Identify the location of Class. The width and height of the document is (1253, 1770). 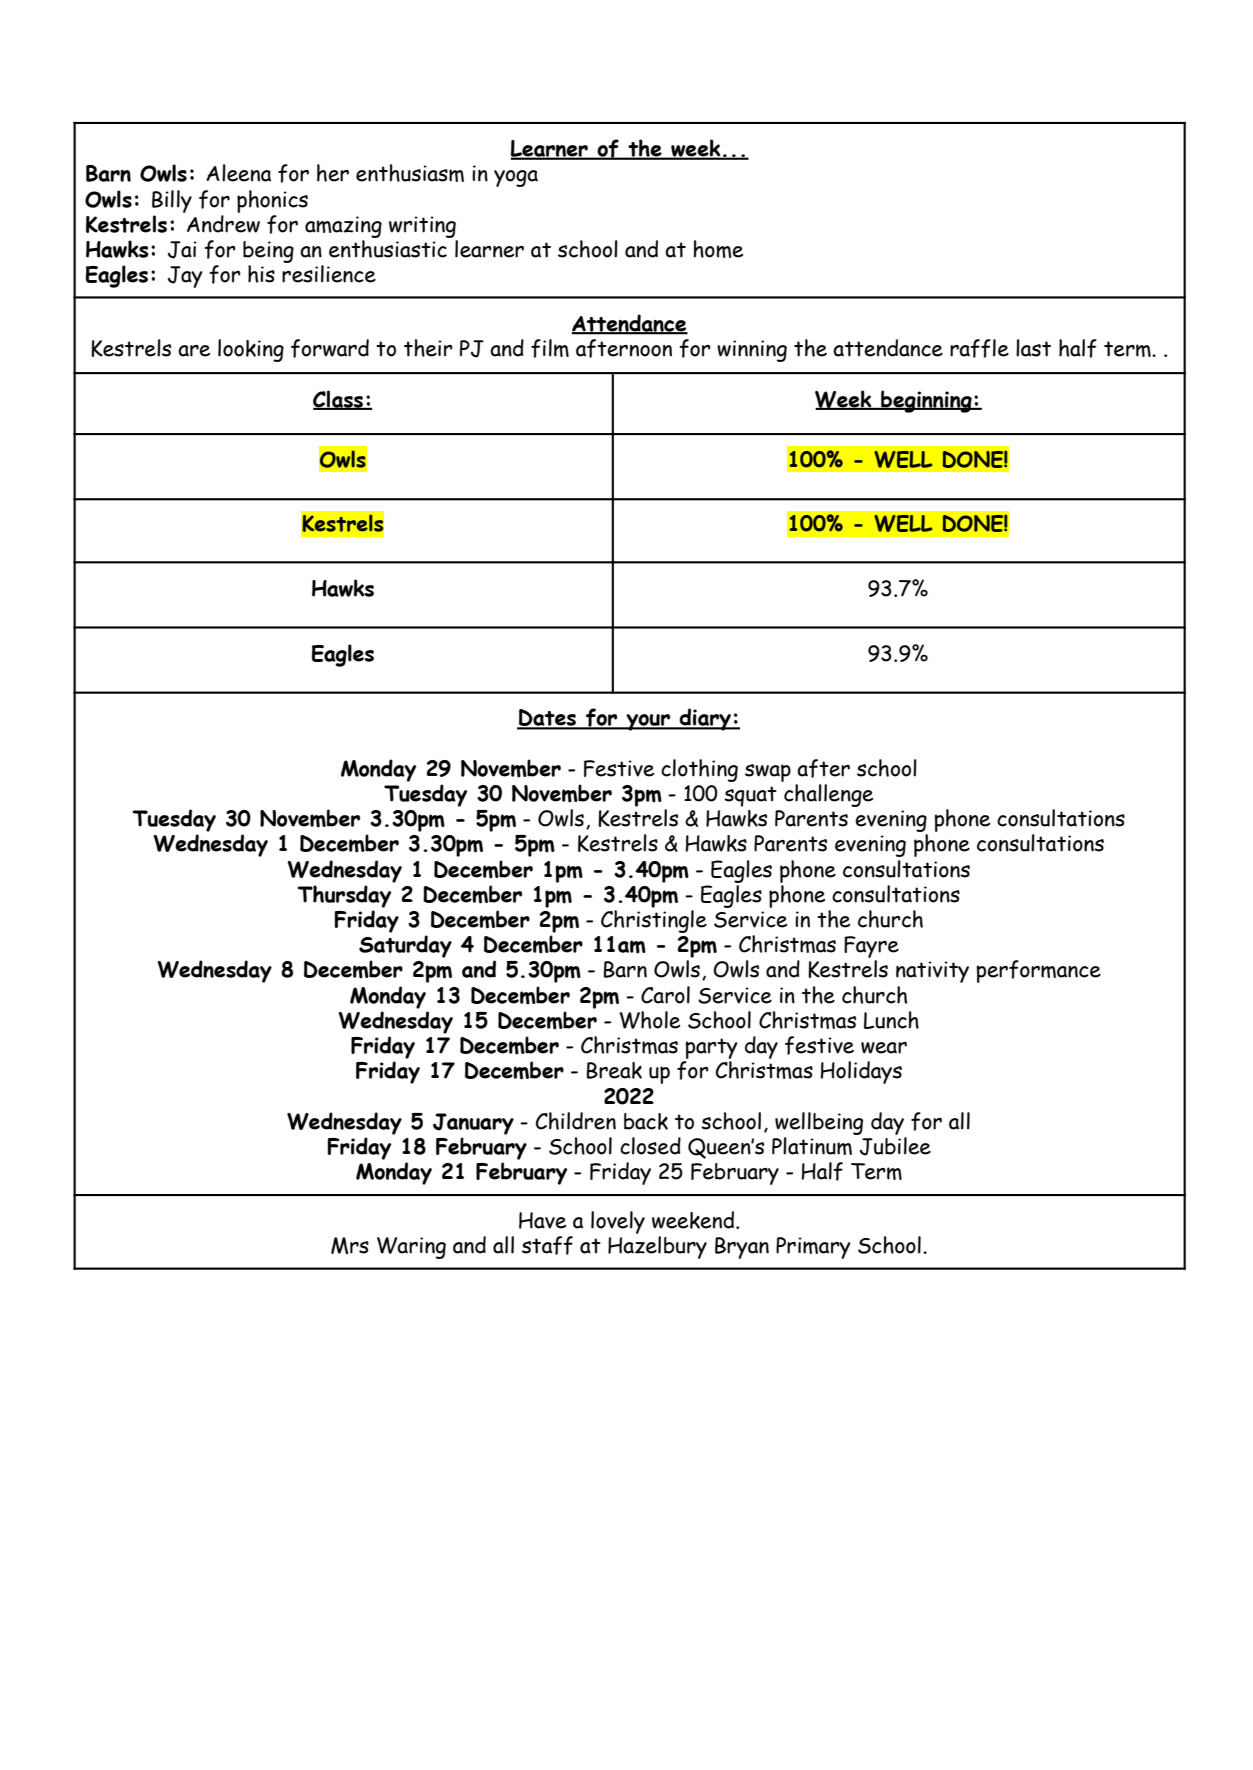
(339, 400).
